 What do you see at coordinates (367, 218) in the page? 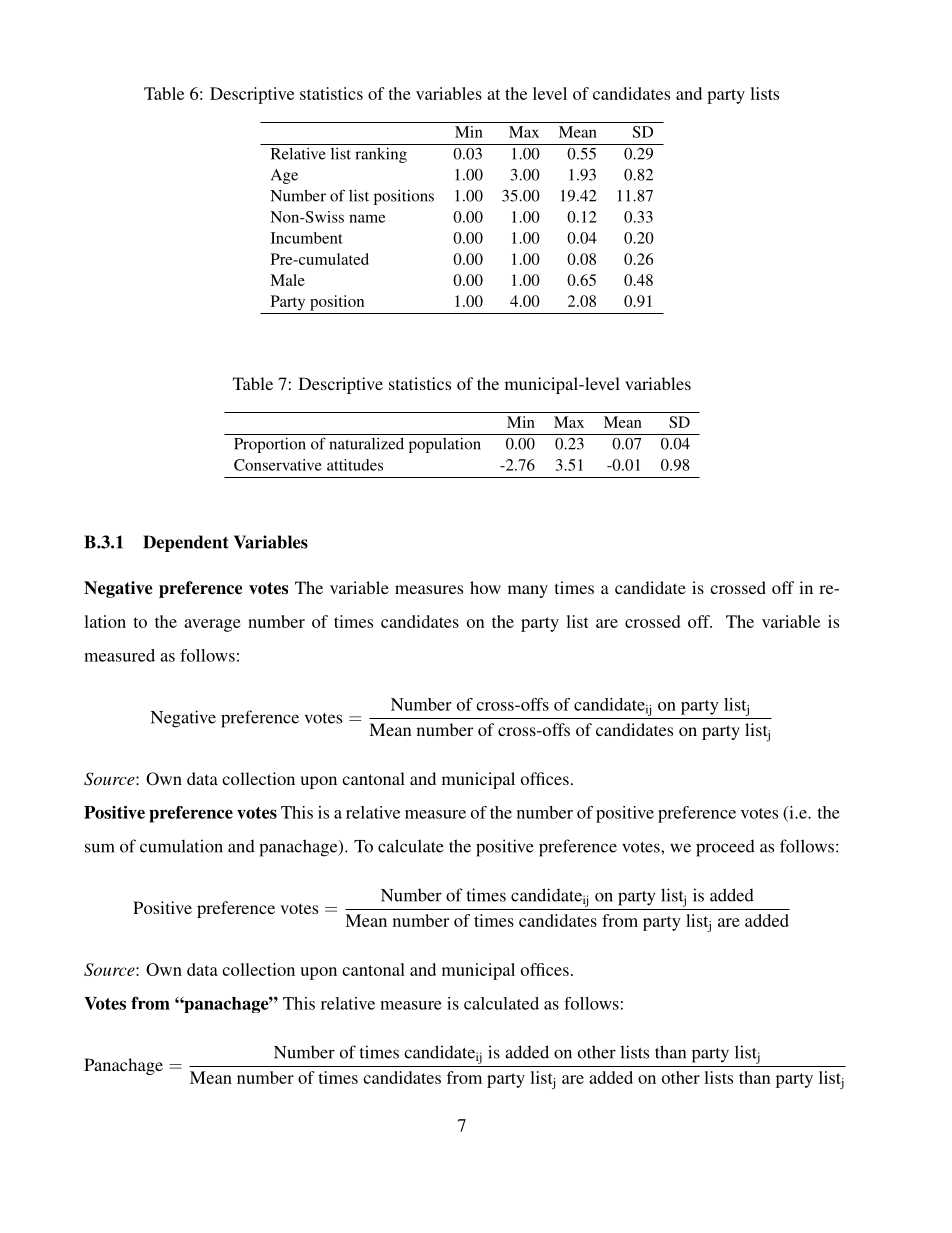
I see `name` at bounding box center [367, 218].
